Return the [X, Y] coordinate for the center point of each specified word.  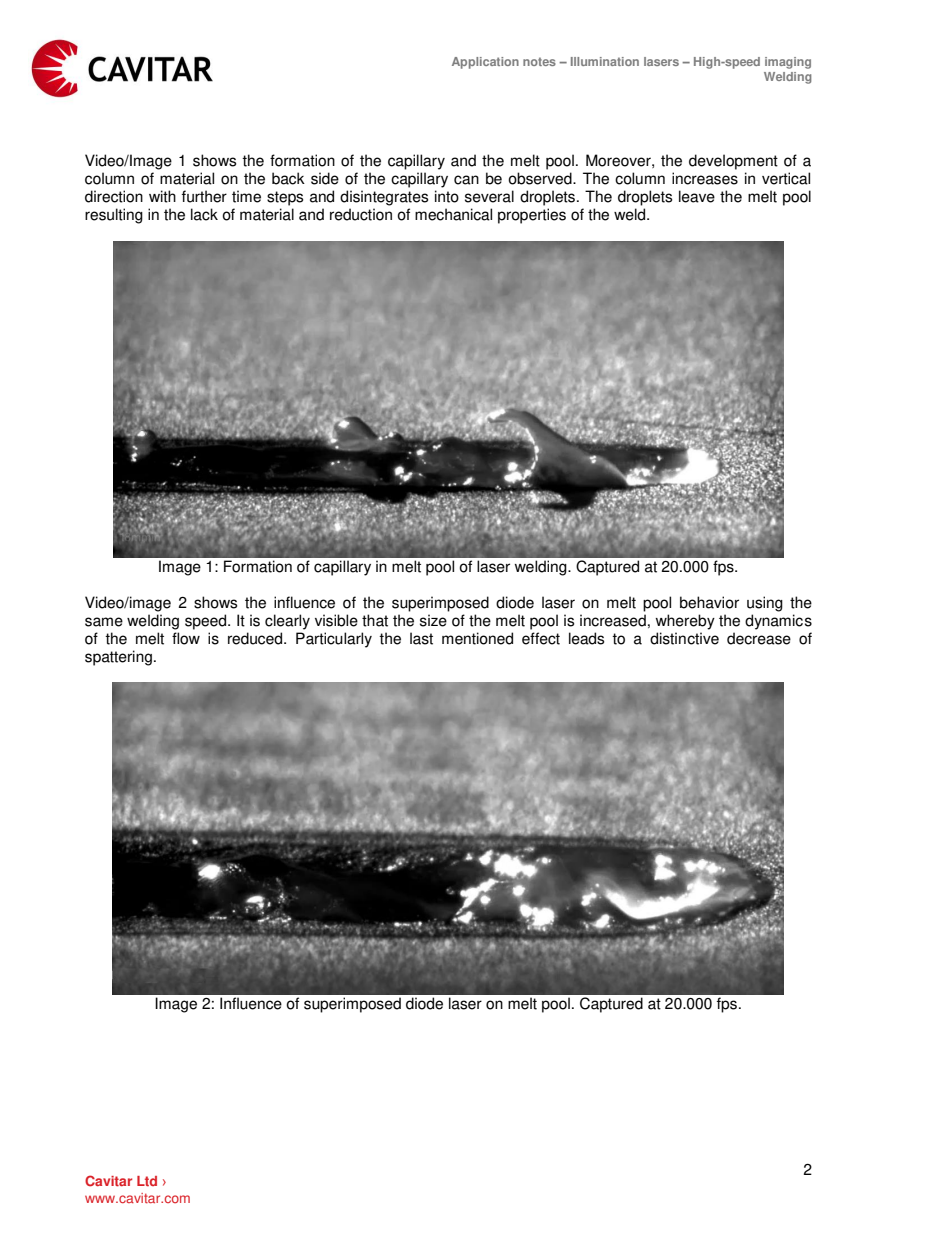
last [421, 638]
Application [485, 63]
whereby [685, 622]
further [204, 196]
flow [186, 638]
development [733, 162]
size [433, 620]
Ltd [147, 1181]
